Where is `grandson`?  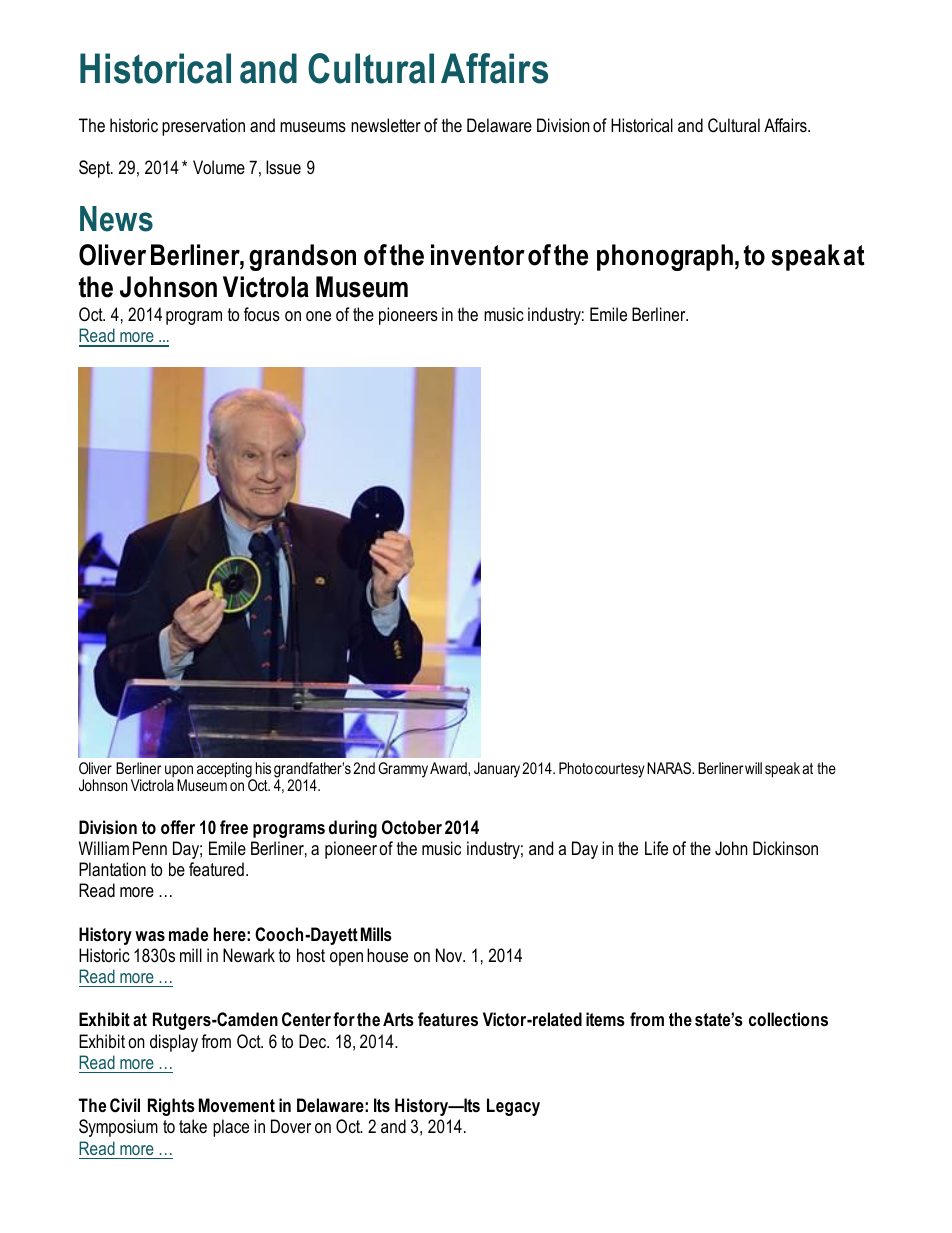 grandson is located at coordinates (302, 257).
